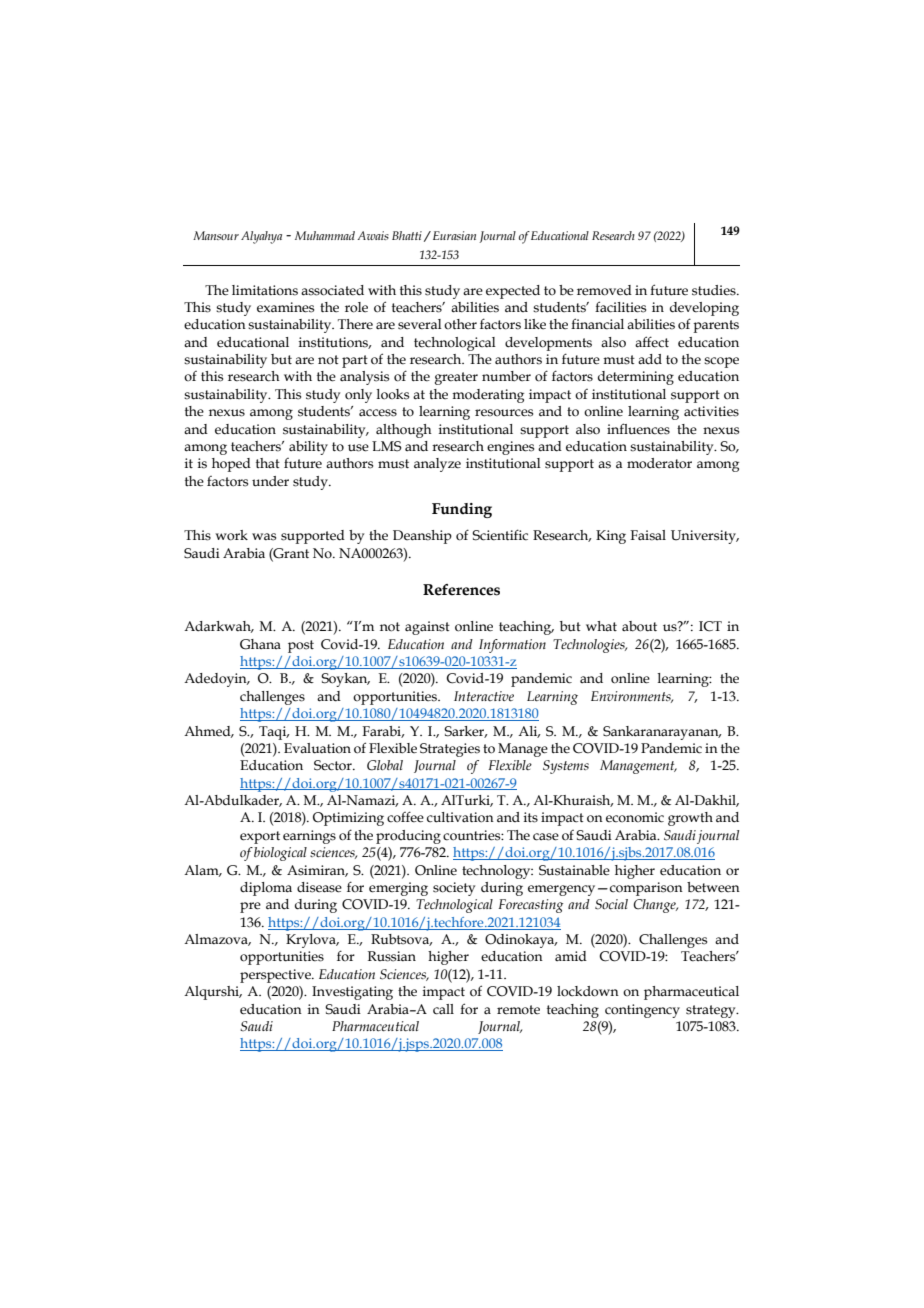  Describe the element at coordinates (513, 292) in the image. I see `expected` at that location.
